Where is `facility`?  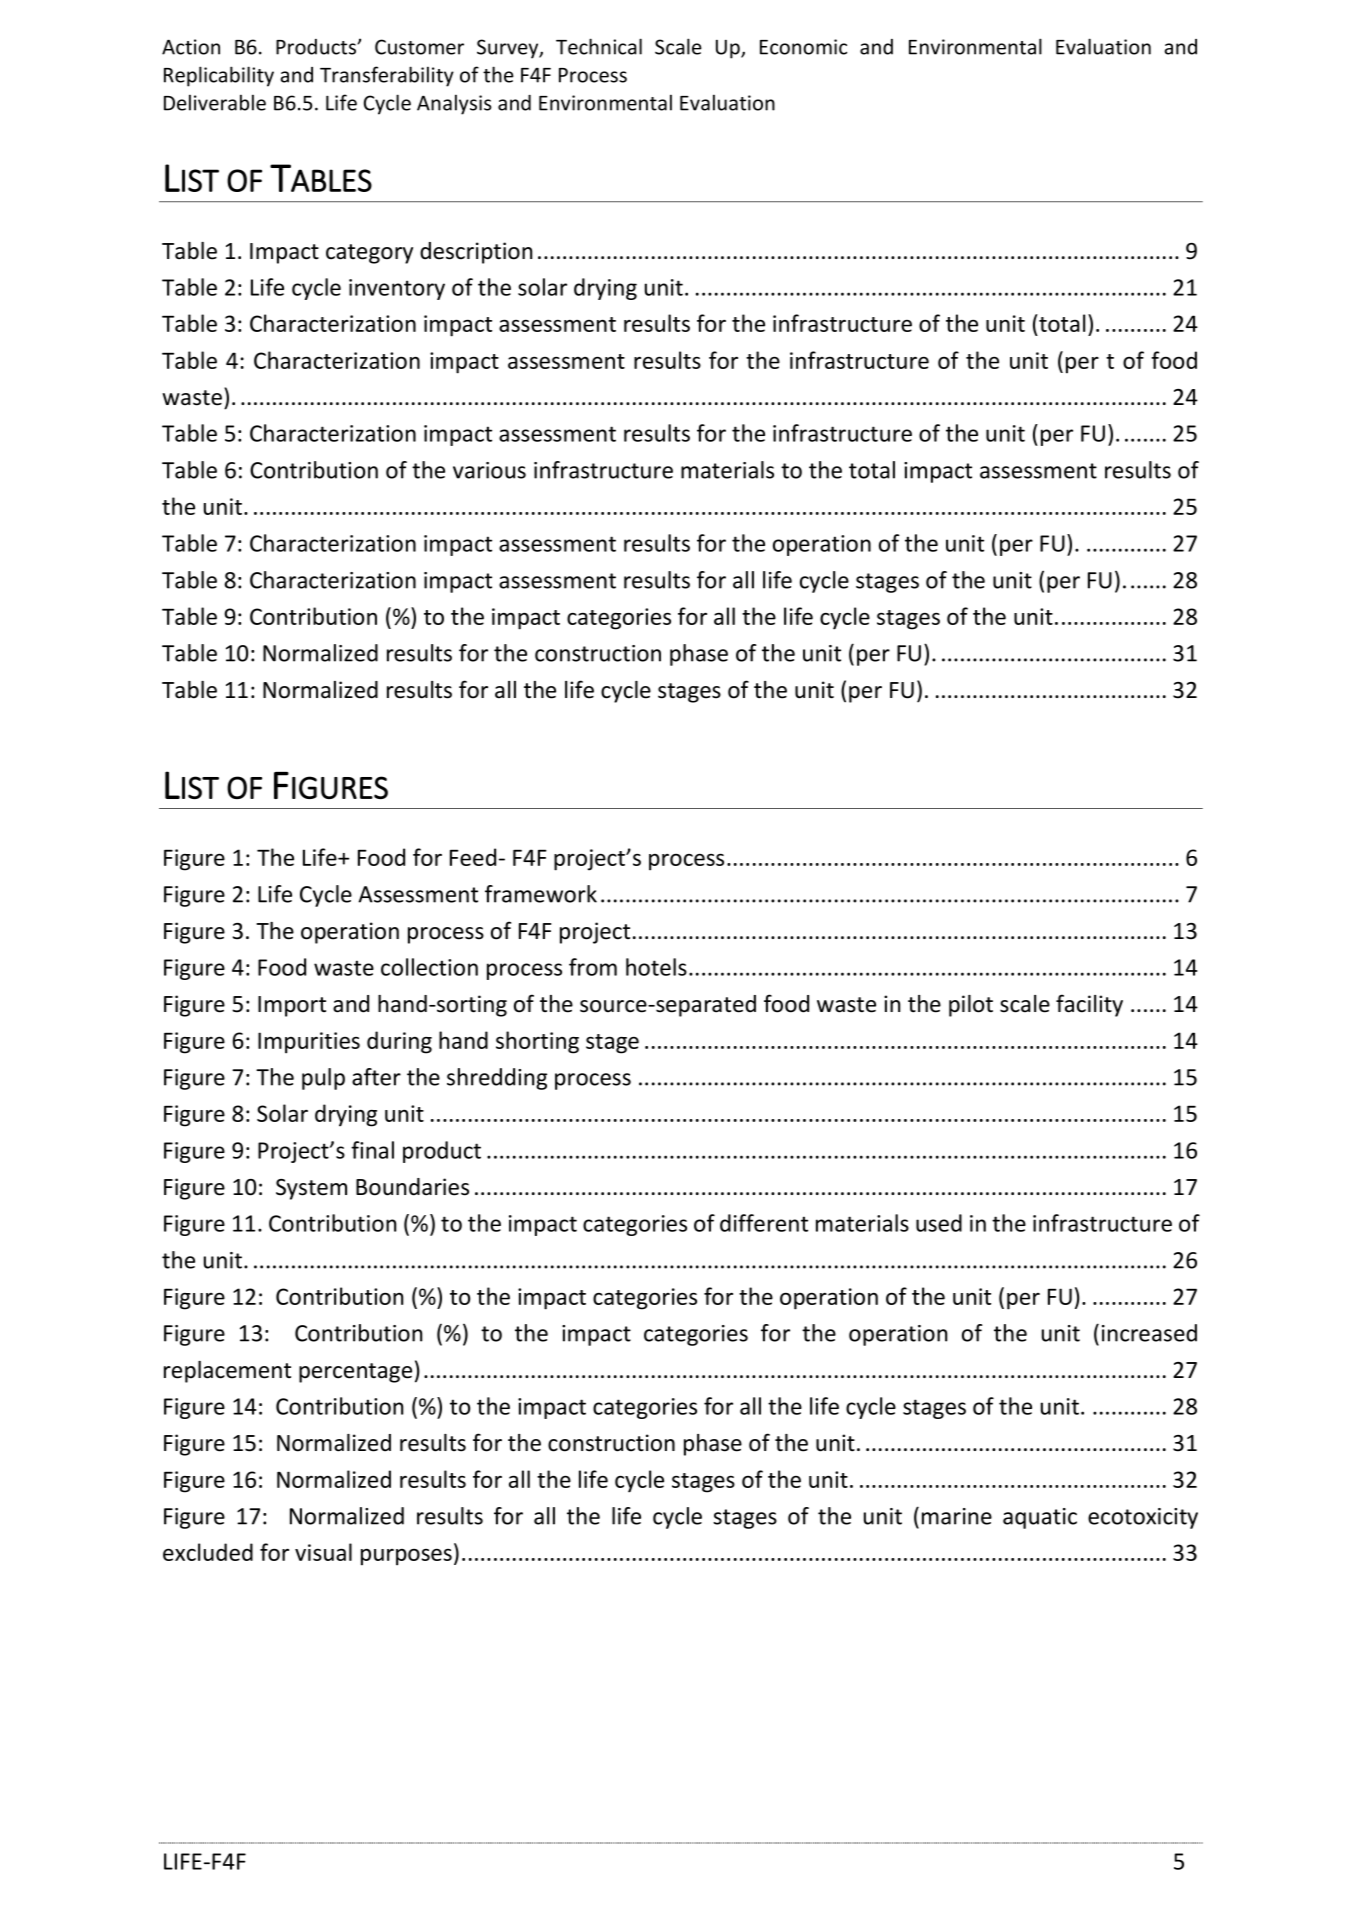 facility is located at coordinates (1089, 1005).
